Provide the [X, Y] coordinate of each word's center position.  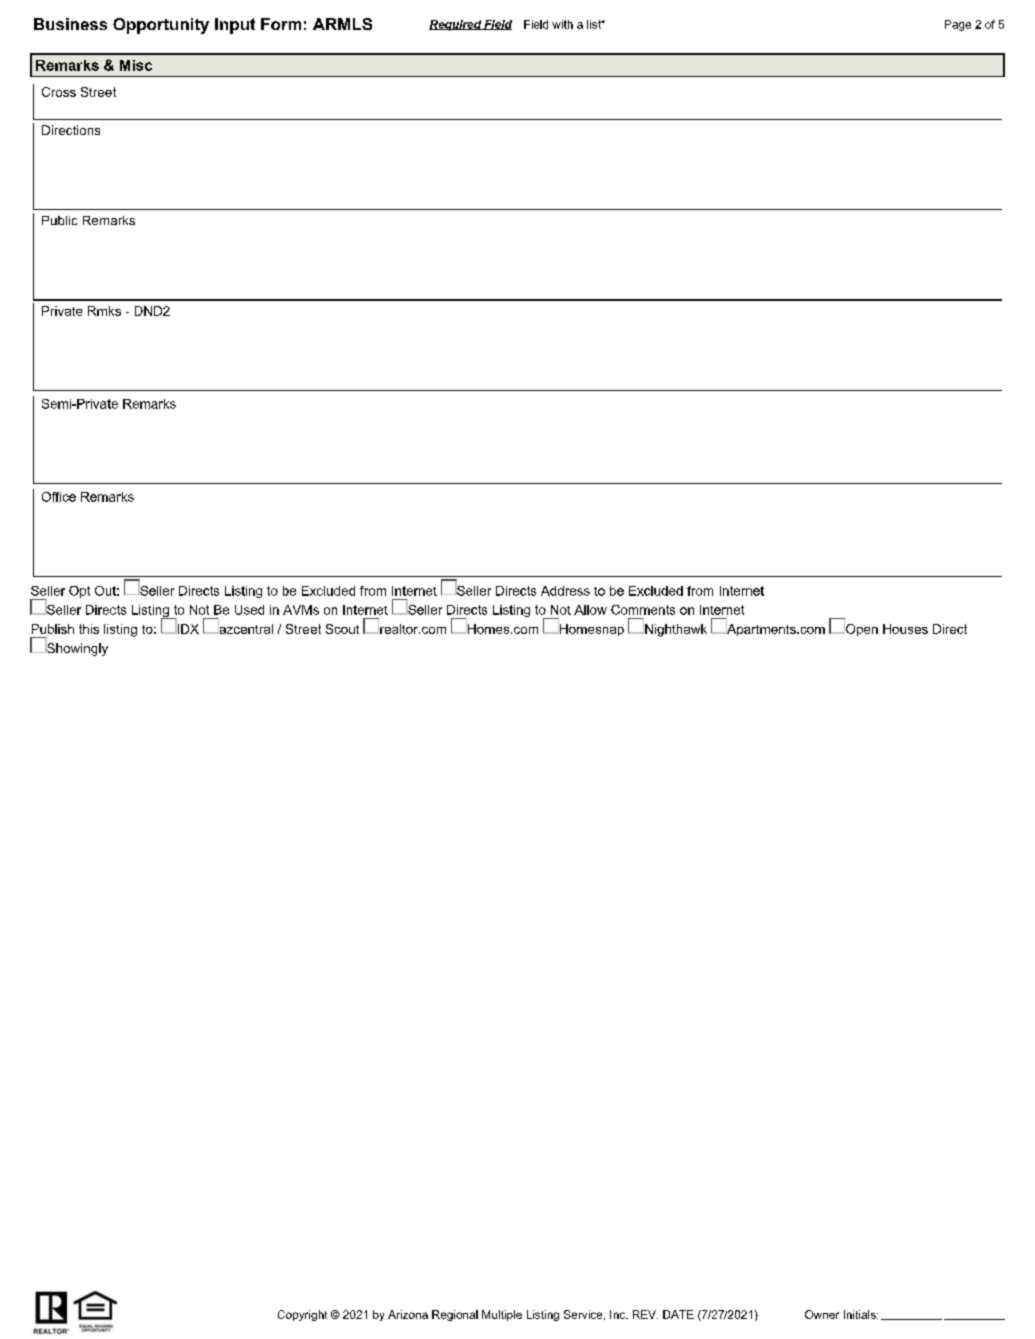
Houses [905, 629]
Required [456, 25]
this [89, 629]
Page [958, 25]
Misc [136, 65]
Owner [822, 1314]
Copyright [302, 1315]
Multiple [502, 1315]
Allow [590, 610]
